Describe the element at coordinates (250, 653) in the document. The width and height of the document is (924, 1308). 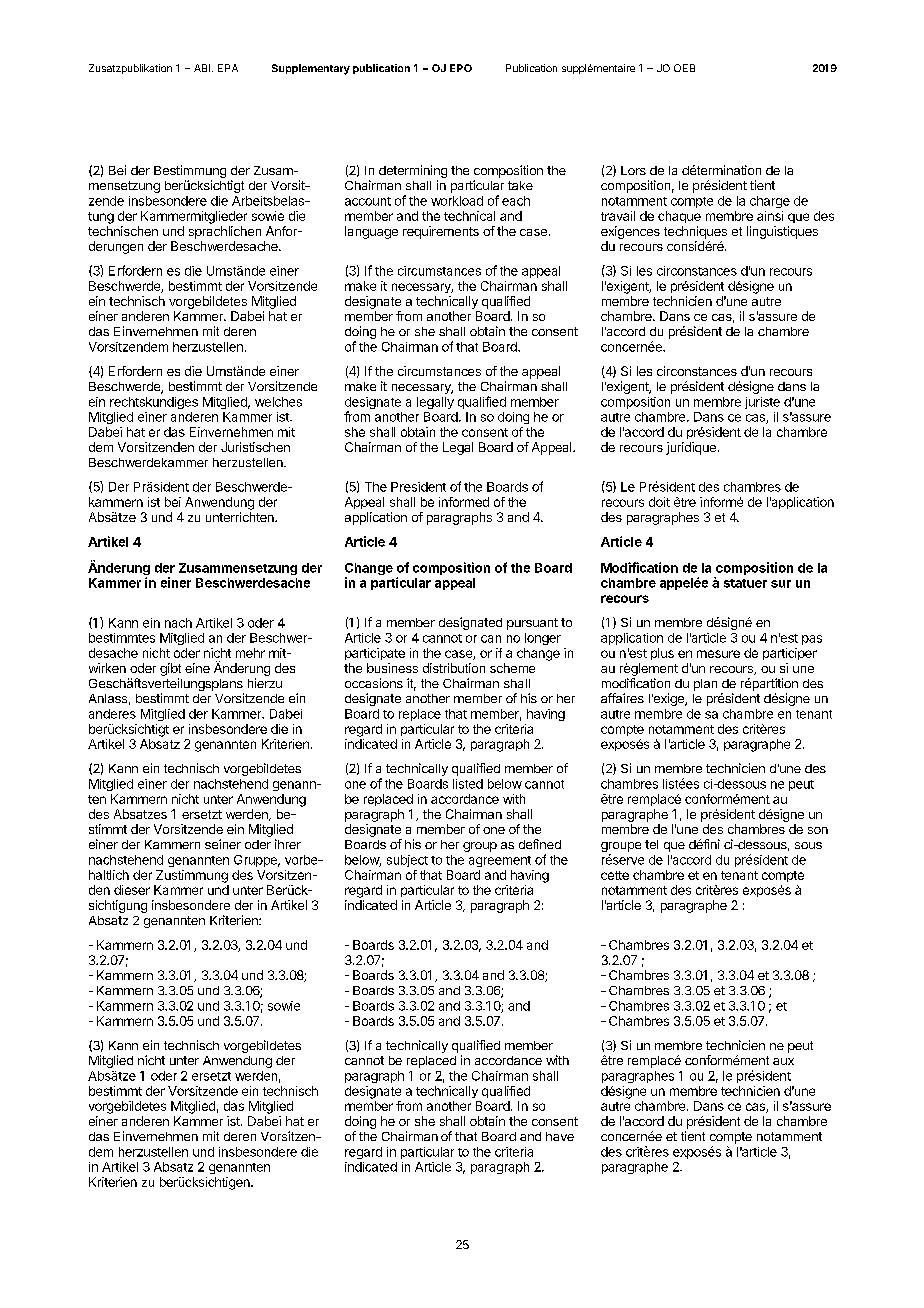
I see `mehr` at that location.
